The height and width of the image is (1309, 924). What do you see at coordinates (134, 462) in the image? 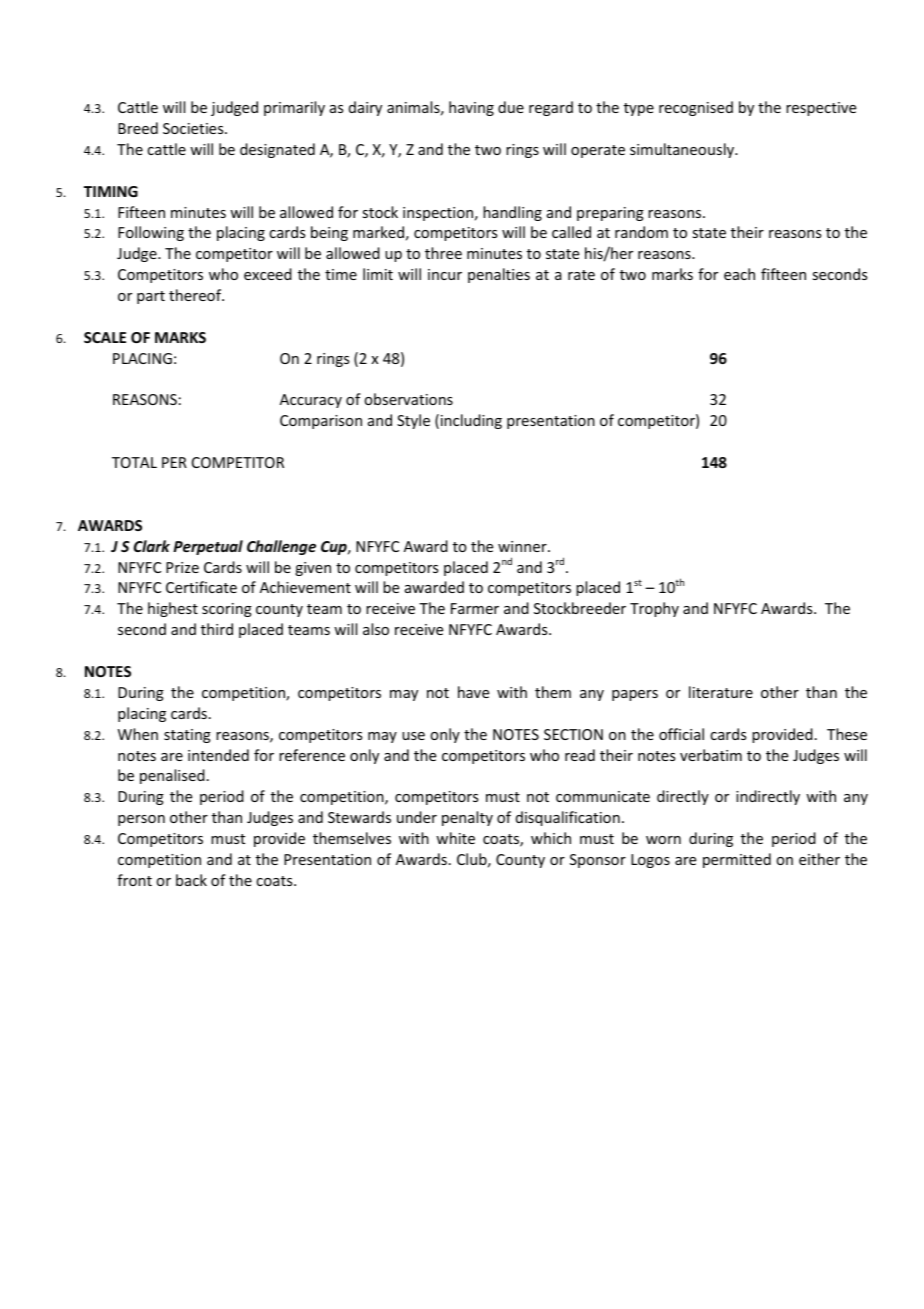
I see `TOTAL` at bounding box center [134, 462].
